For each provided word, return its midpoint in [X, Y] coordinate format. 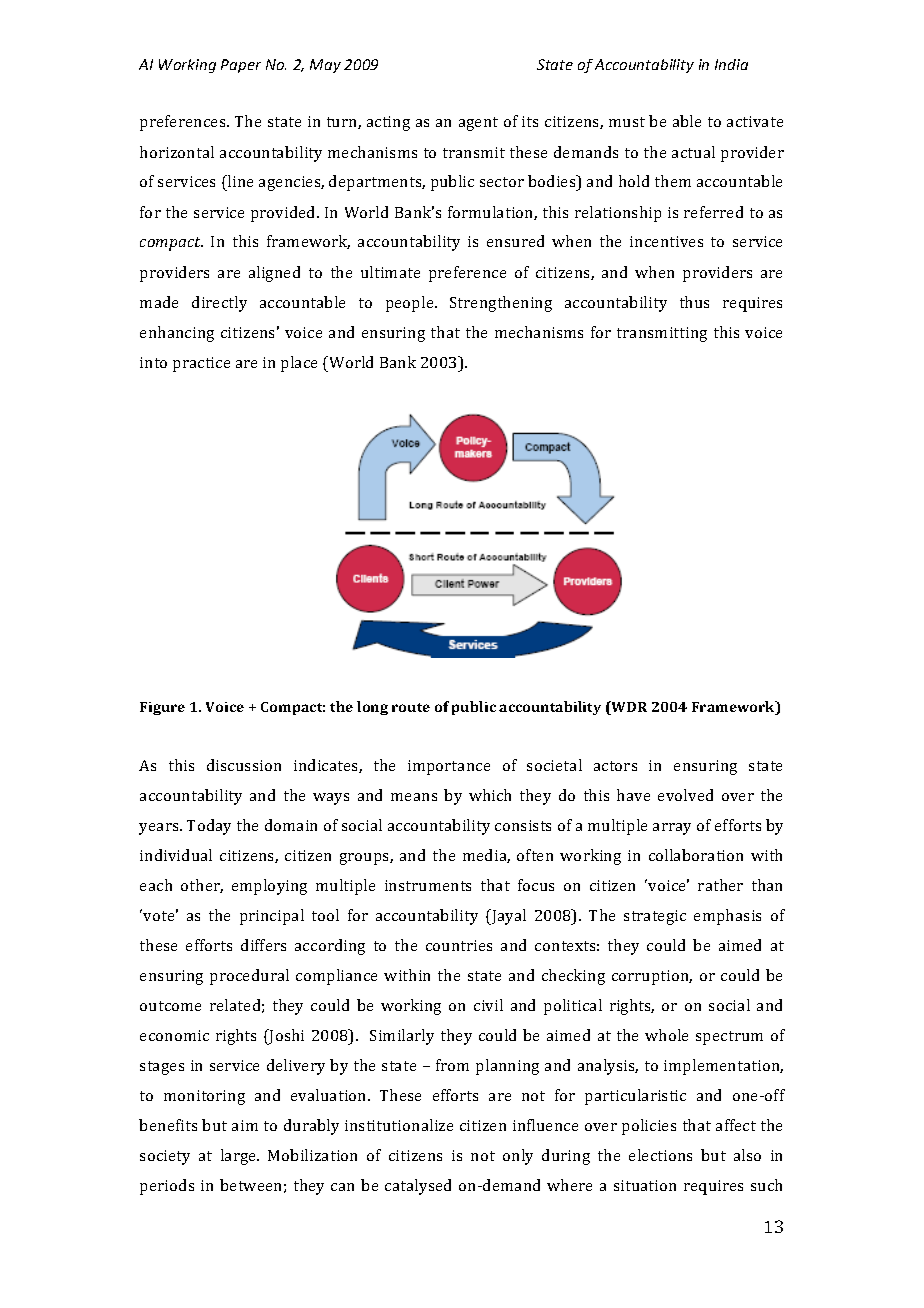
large [240, 1157]
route [411, 707]
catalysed [418, 1187]
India [731, 64]
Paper [241, 66]
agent [478, 124]
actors [615, 766]
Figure [162, 708]
